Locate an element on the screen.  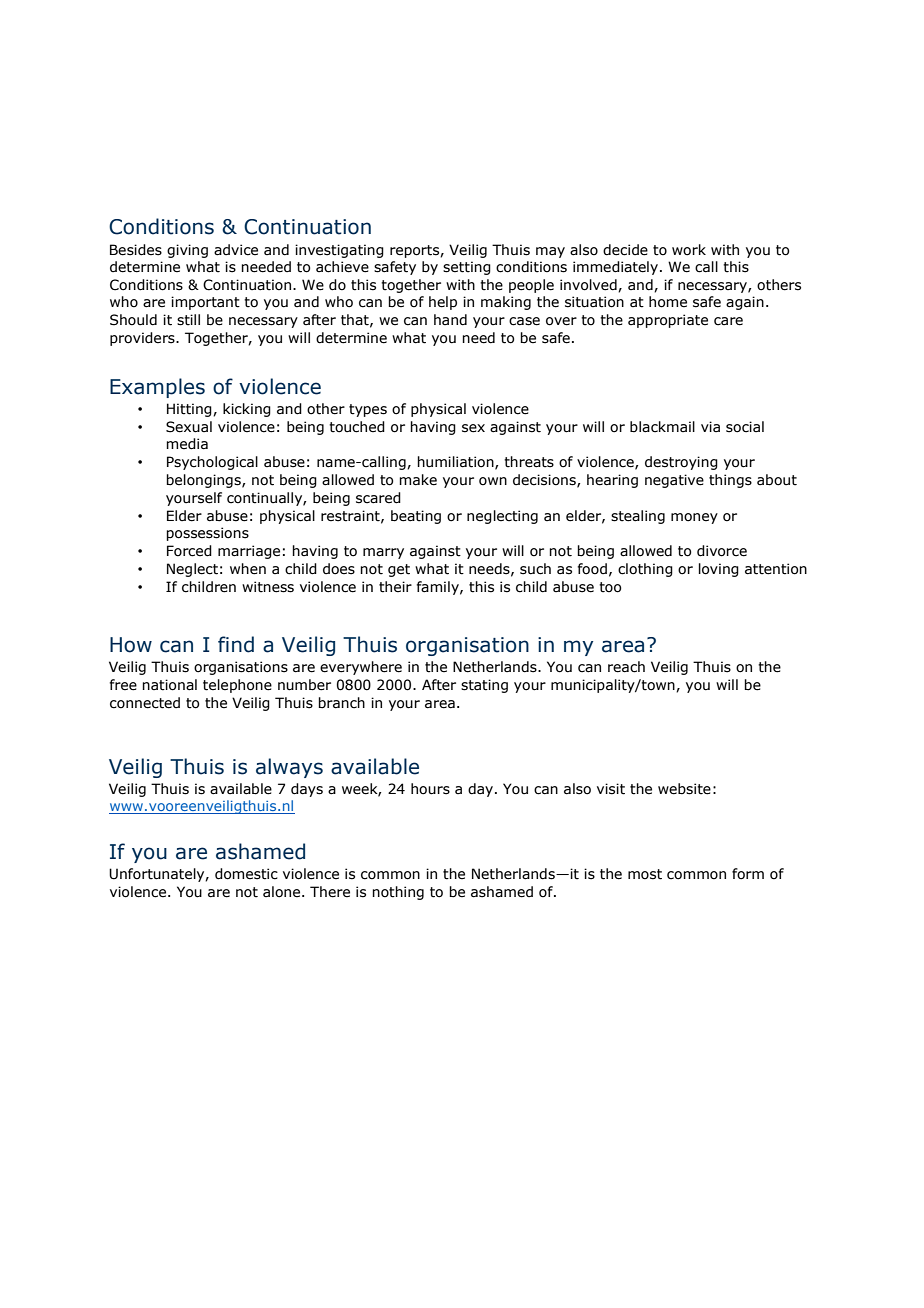
Forced is located at coordinates (189, 551).
